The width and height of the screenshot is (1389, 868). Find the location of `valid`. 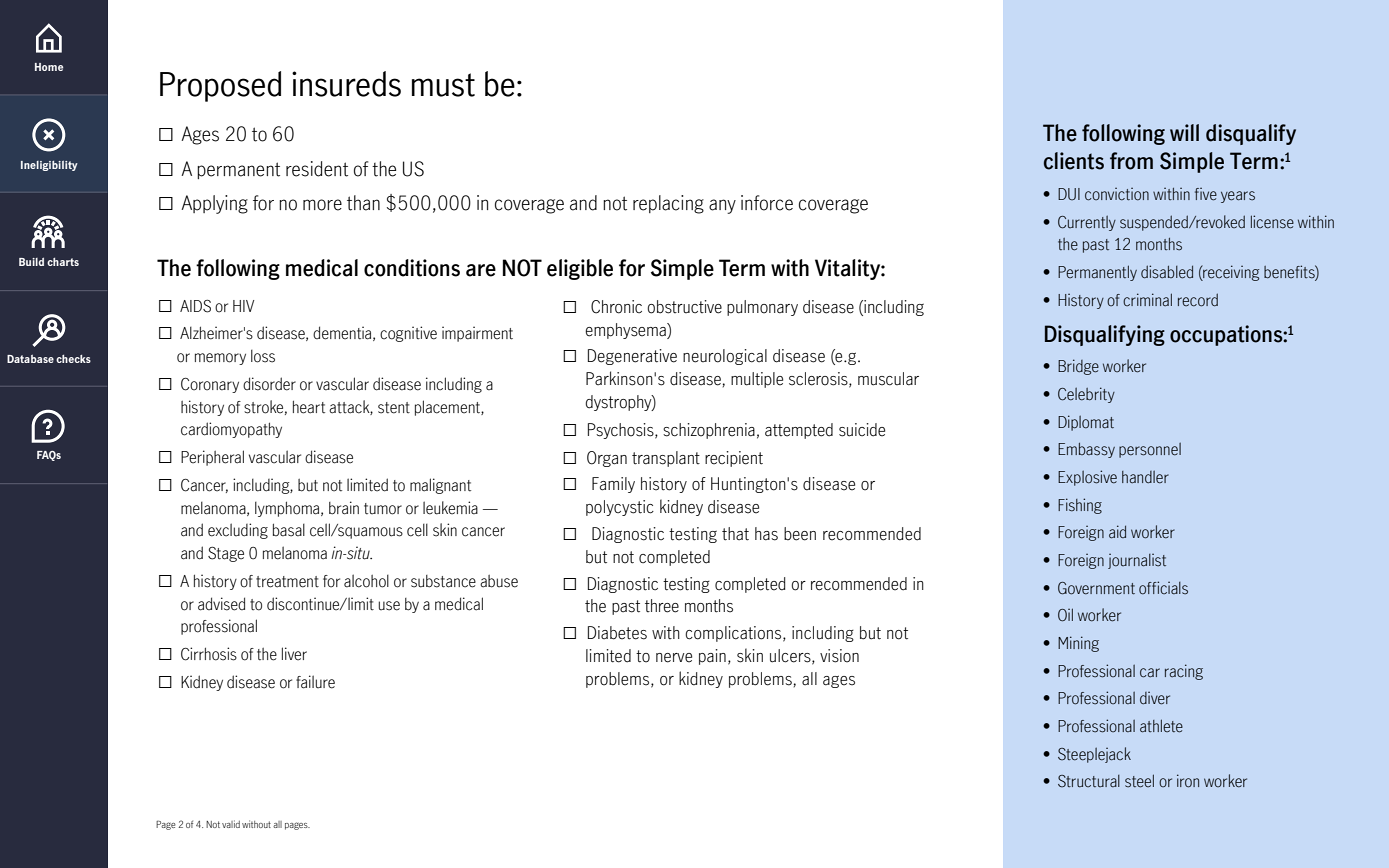

valid is located at coordinates (231, 824).
